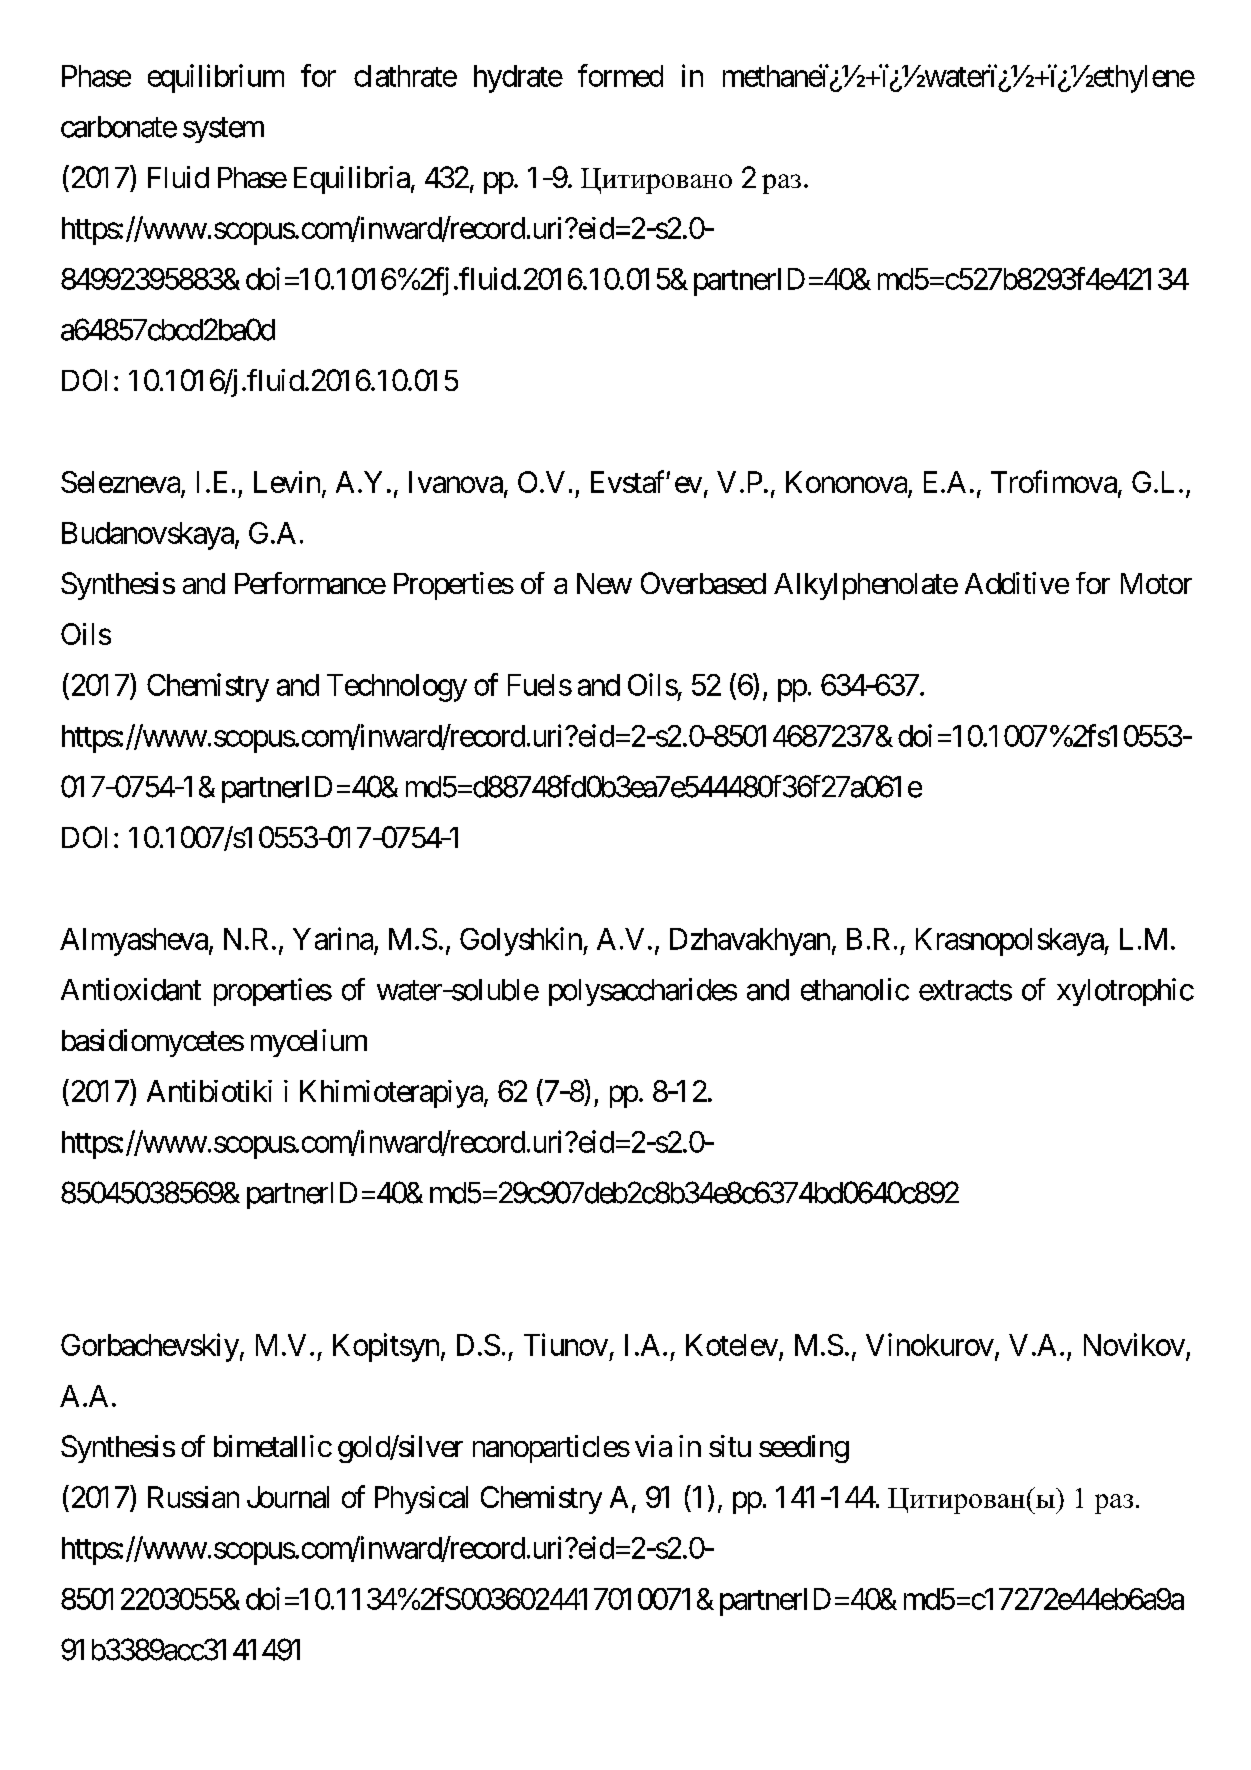  What do you see at coordinates (397, 688) in the screenshot?
I see `Technology` at bounding box center [397, 688].
